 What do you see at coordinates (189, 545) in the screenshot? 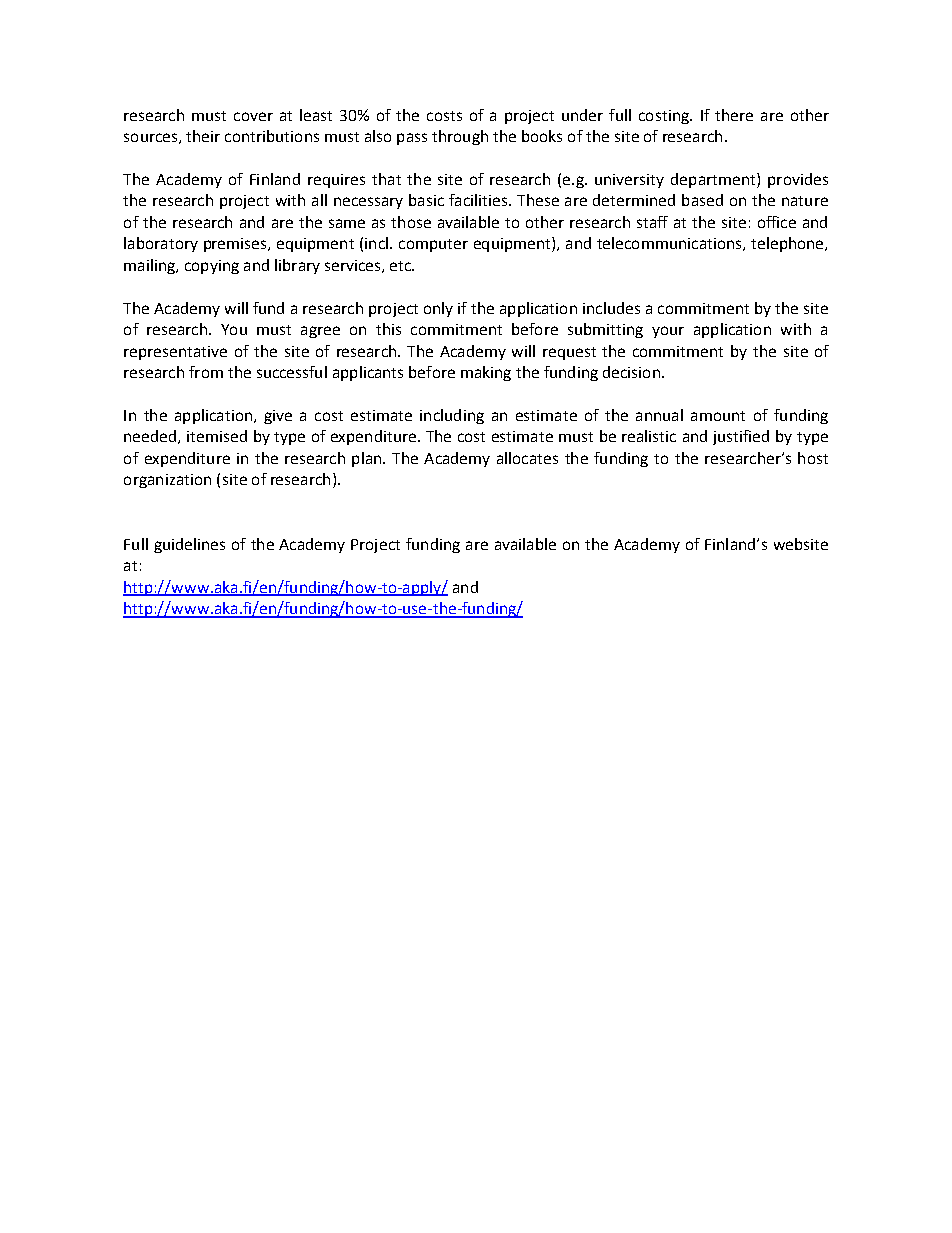
I see `guidelines` at bounding box center [189, 545].
